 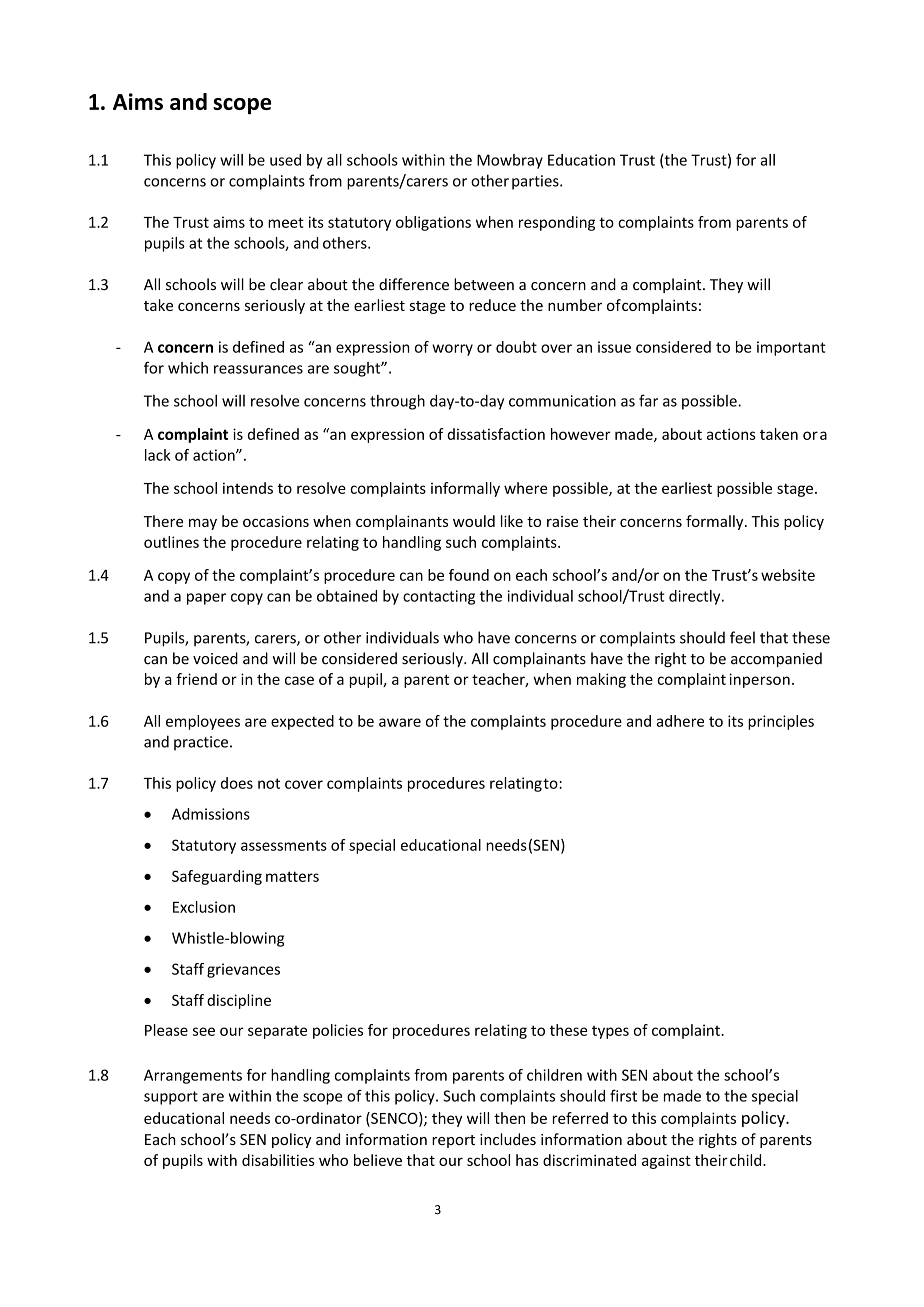 What do you see at coordinates (788, 575) in the document?
I see `website` at bounding box center [788, 575].
